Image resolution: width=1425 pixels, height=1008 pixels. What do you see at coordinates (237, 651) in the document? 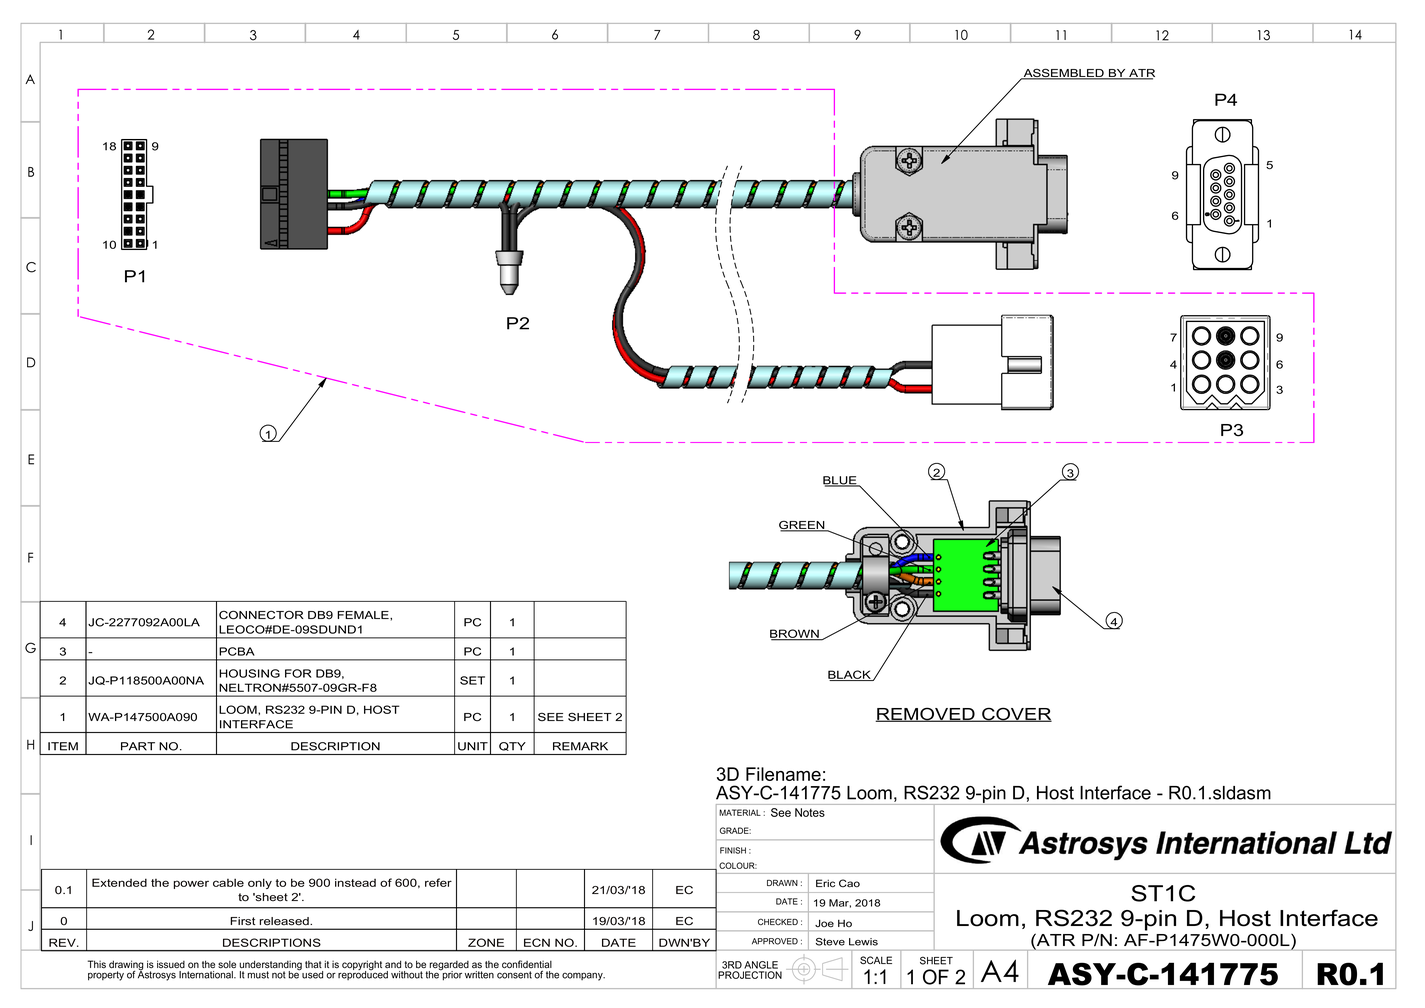
I see `PCBA` at bounding box center [237, 651].
